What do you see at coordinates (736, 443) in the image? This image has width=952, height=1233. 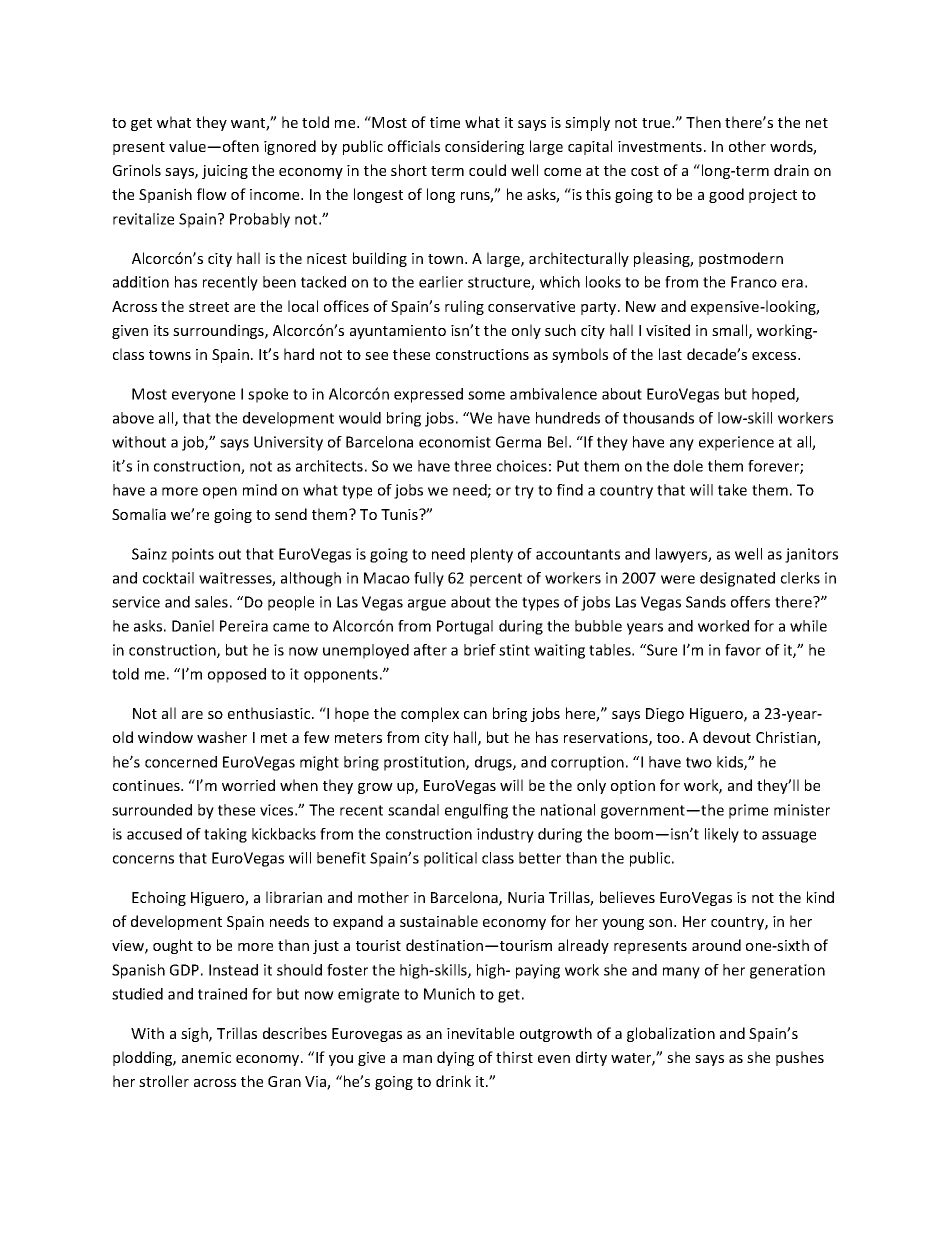 I see `experience` at bounding box center [736, 443].
